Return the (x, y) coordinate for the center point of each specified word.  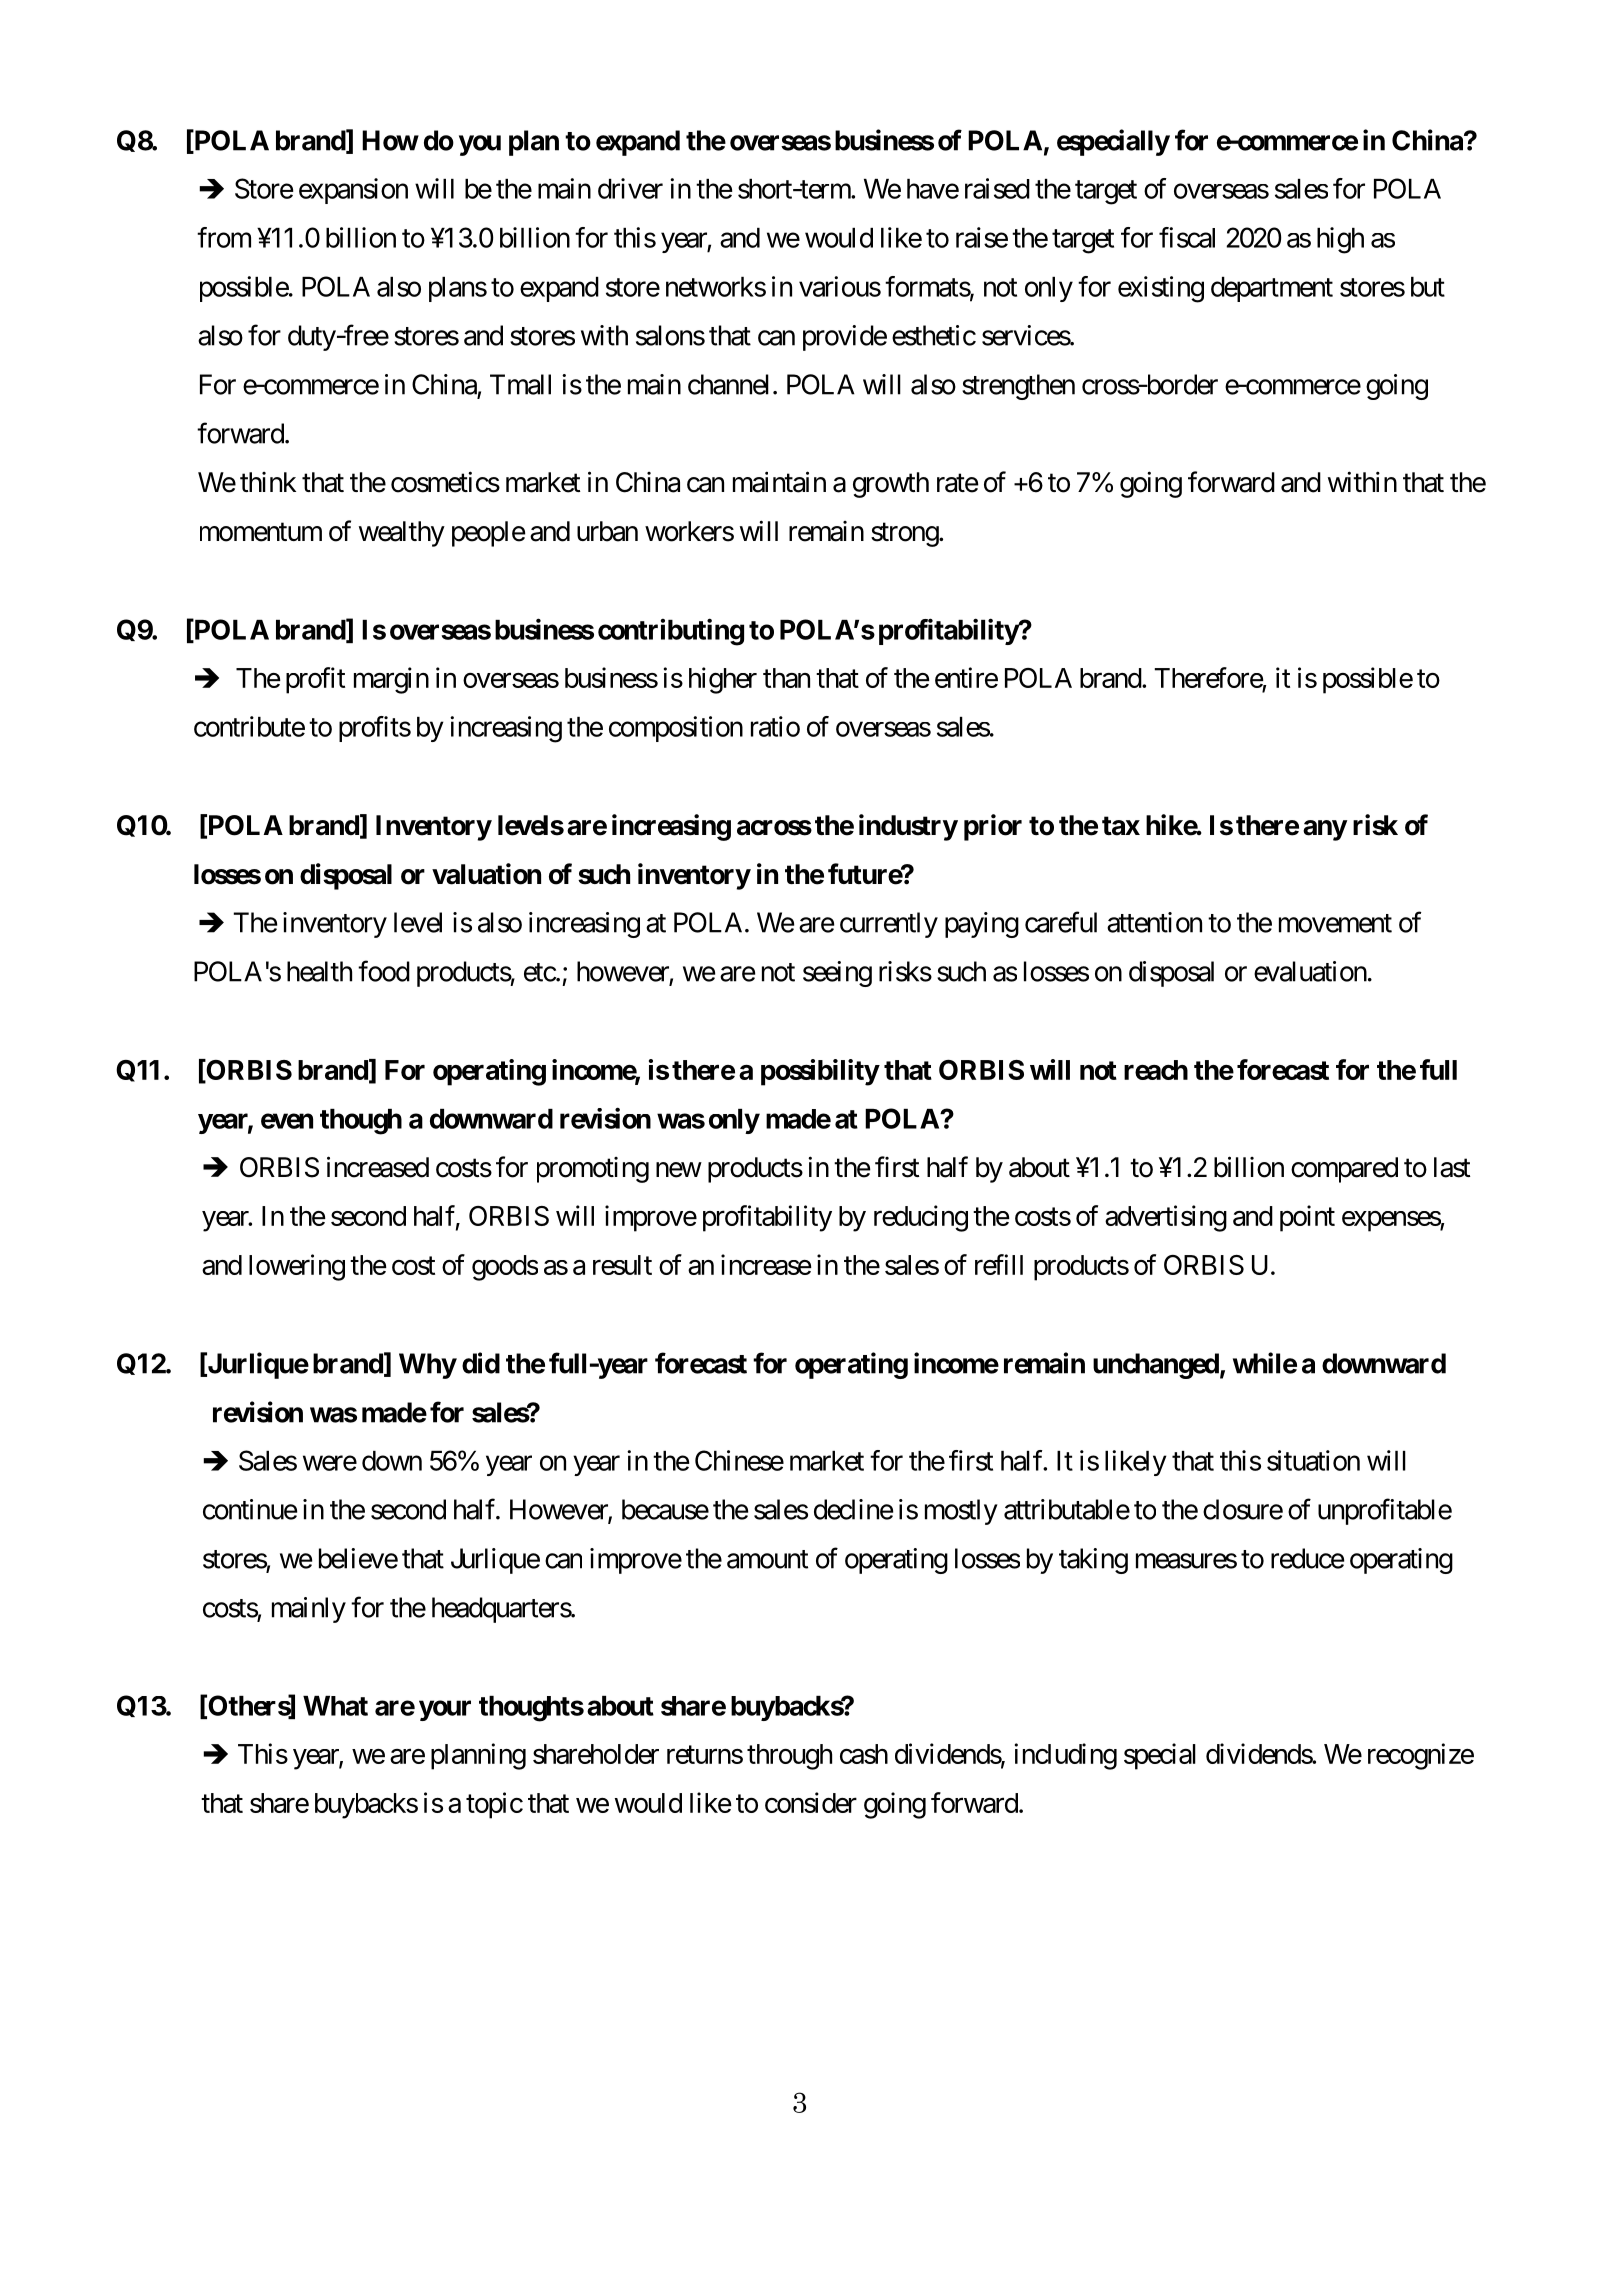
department (1272, 289)
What (335, 1706)
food (384, 971)
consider (811, 1802)
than (786, 678)
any (1325, 830)
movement (1335, 923)
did (481, 1363)
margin (391, 680)
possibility (820, 1072)
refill (999, 1264)
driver (630, 188)
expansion (353, 191)
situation (1313, 1460)
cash (864, 1754)
